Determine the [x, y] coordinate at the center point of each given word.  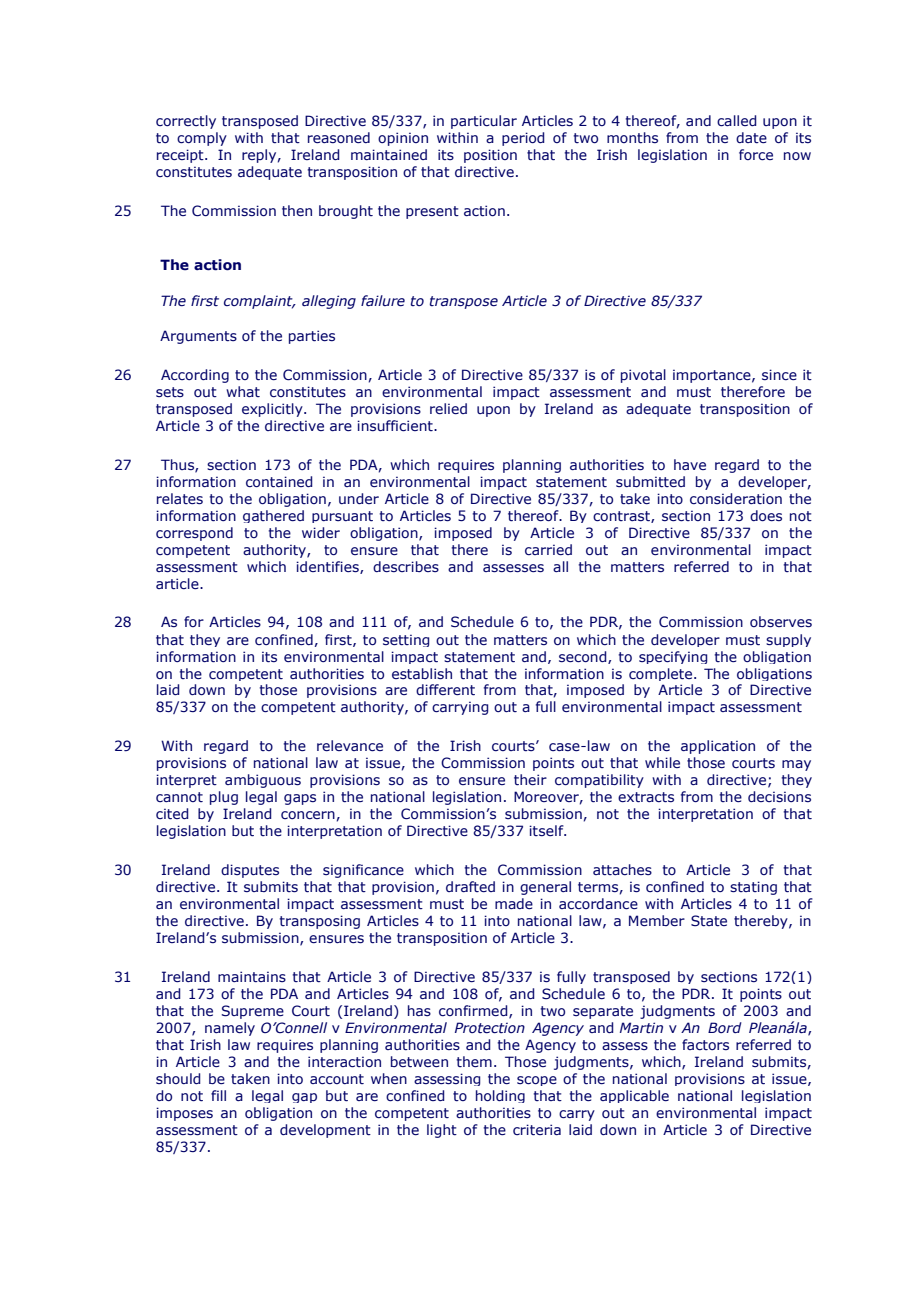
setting [406, 640]
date [751, 137]
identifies [328, 567]
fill [218, 1095]
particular [484, 122]
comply [202, 139]
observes [781, 622]
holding [500, 1096]
